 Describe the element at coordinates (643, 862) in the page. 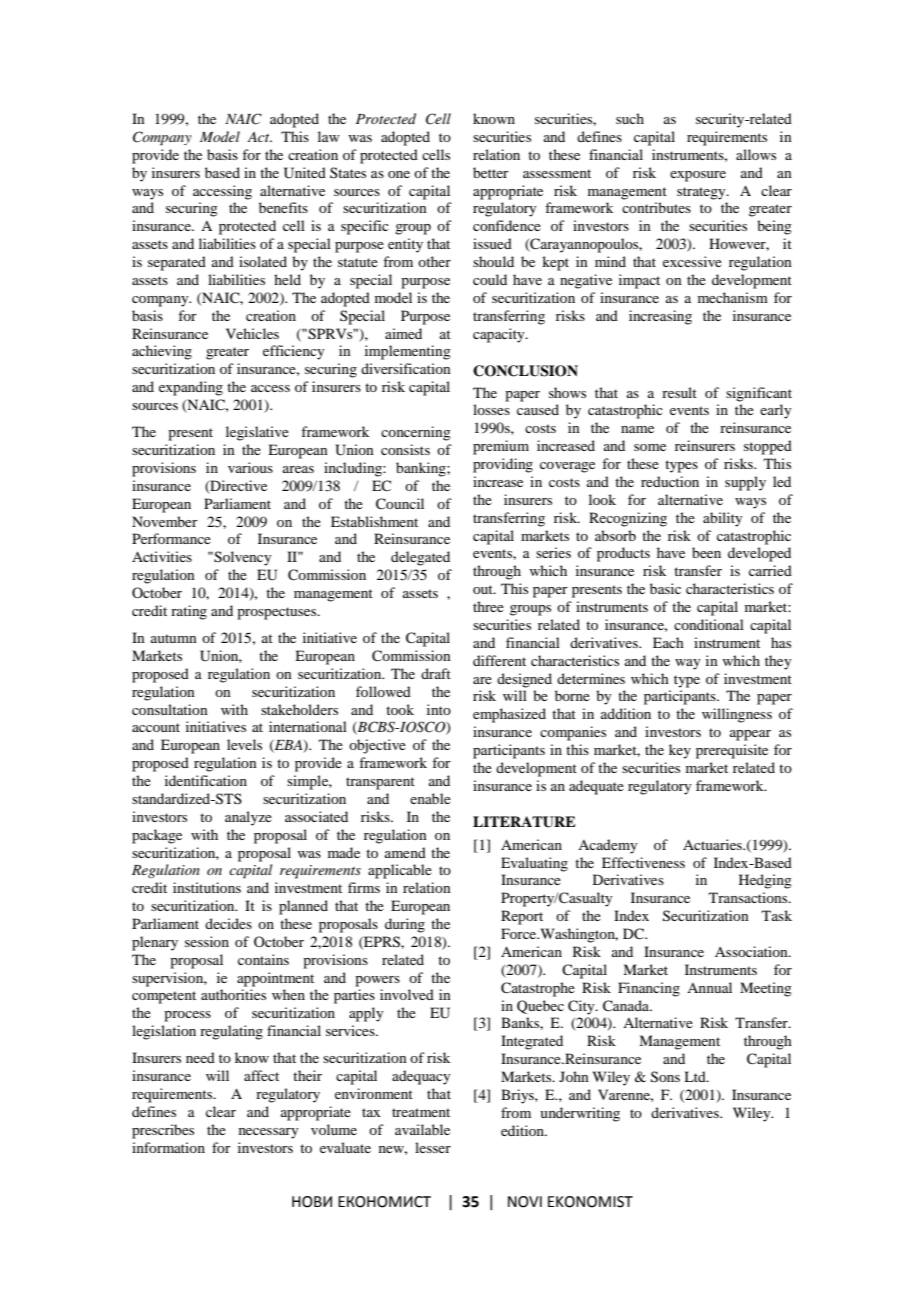

I see `Effectiveness` at that location.
